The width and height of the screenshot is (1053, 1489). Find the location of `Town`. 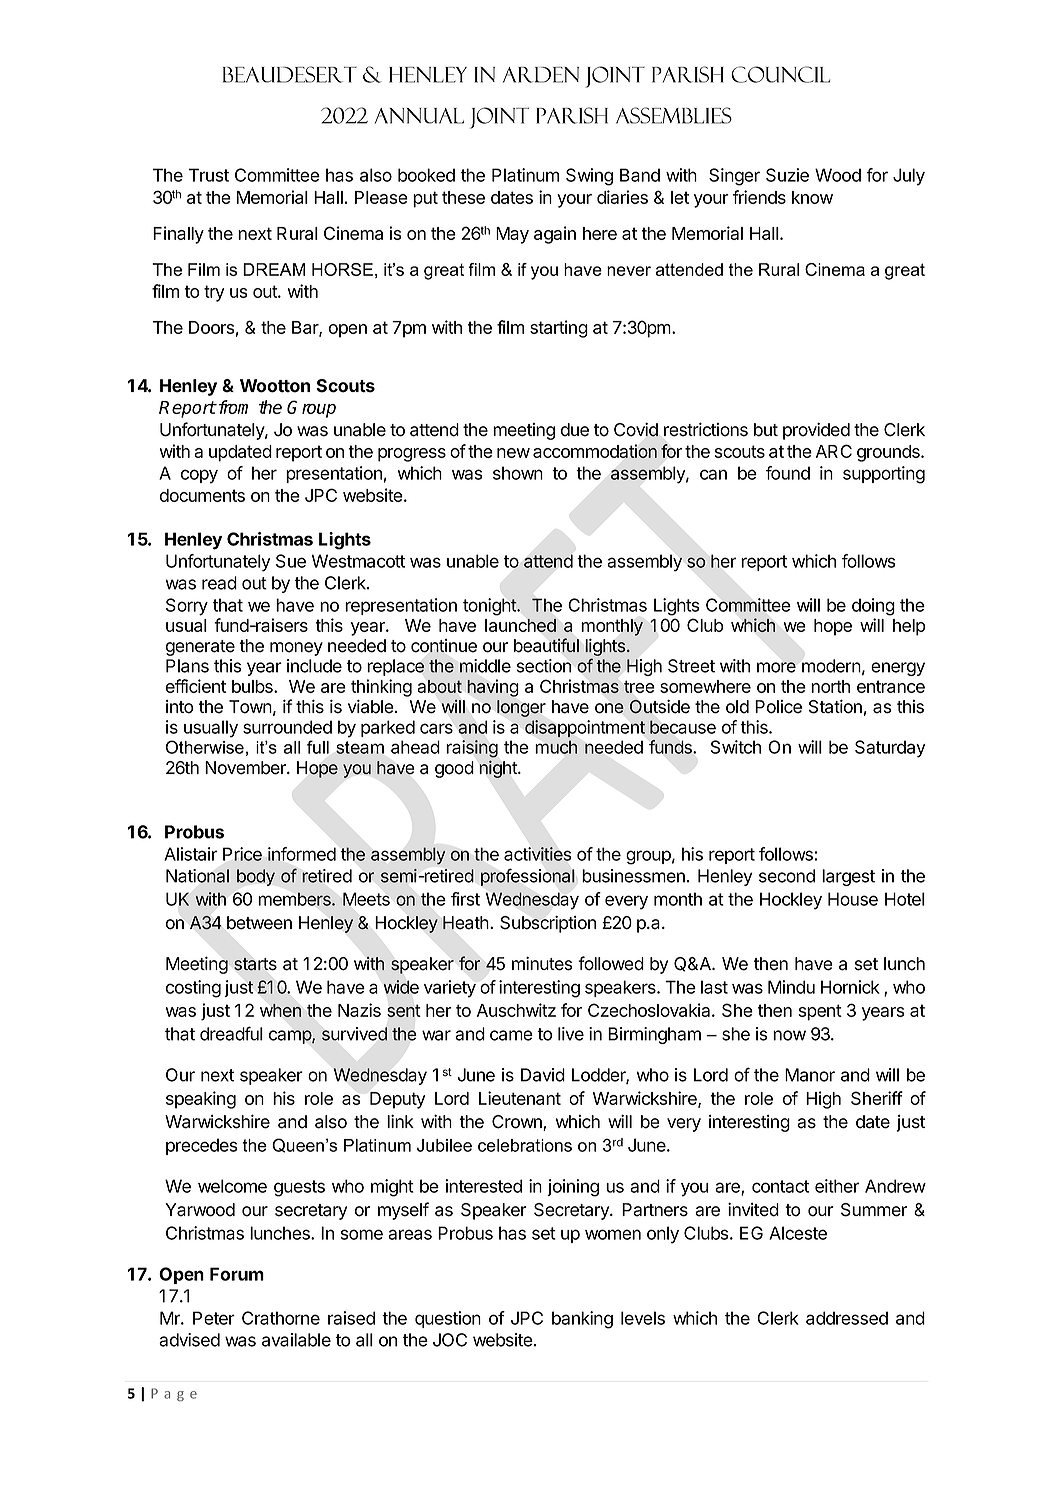

Town is located at coordinates (250, 707).
